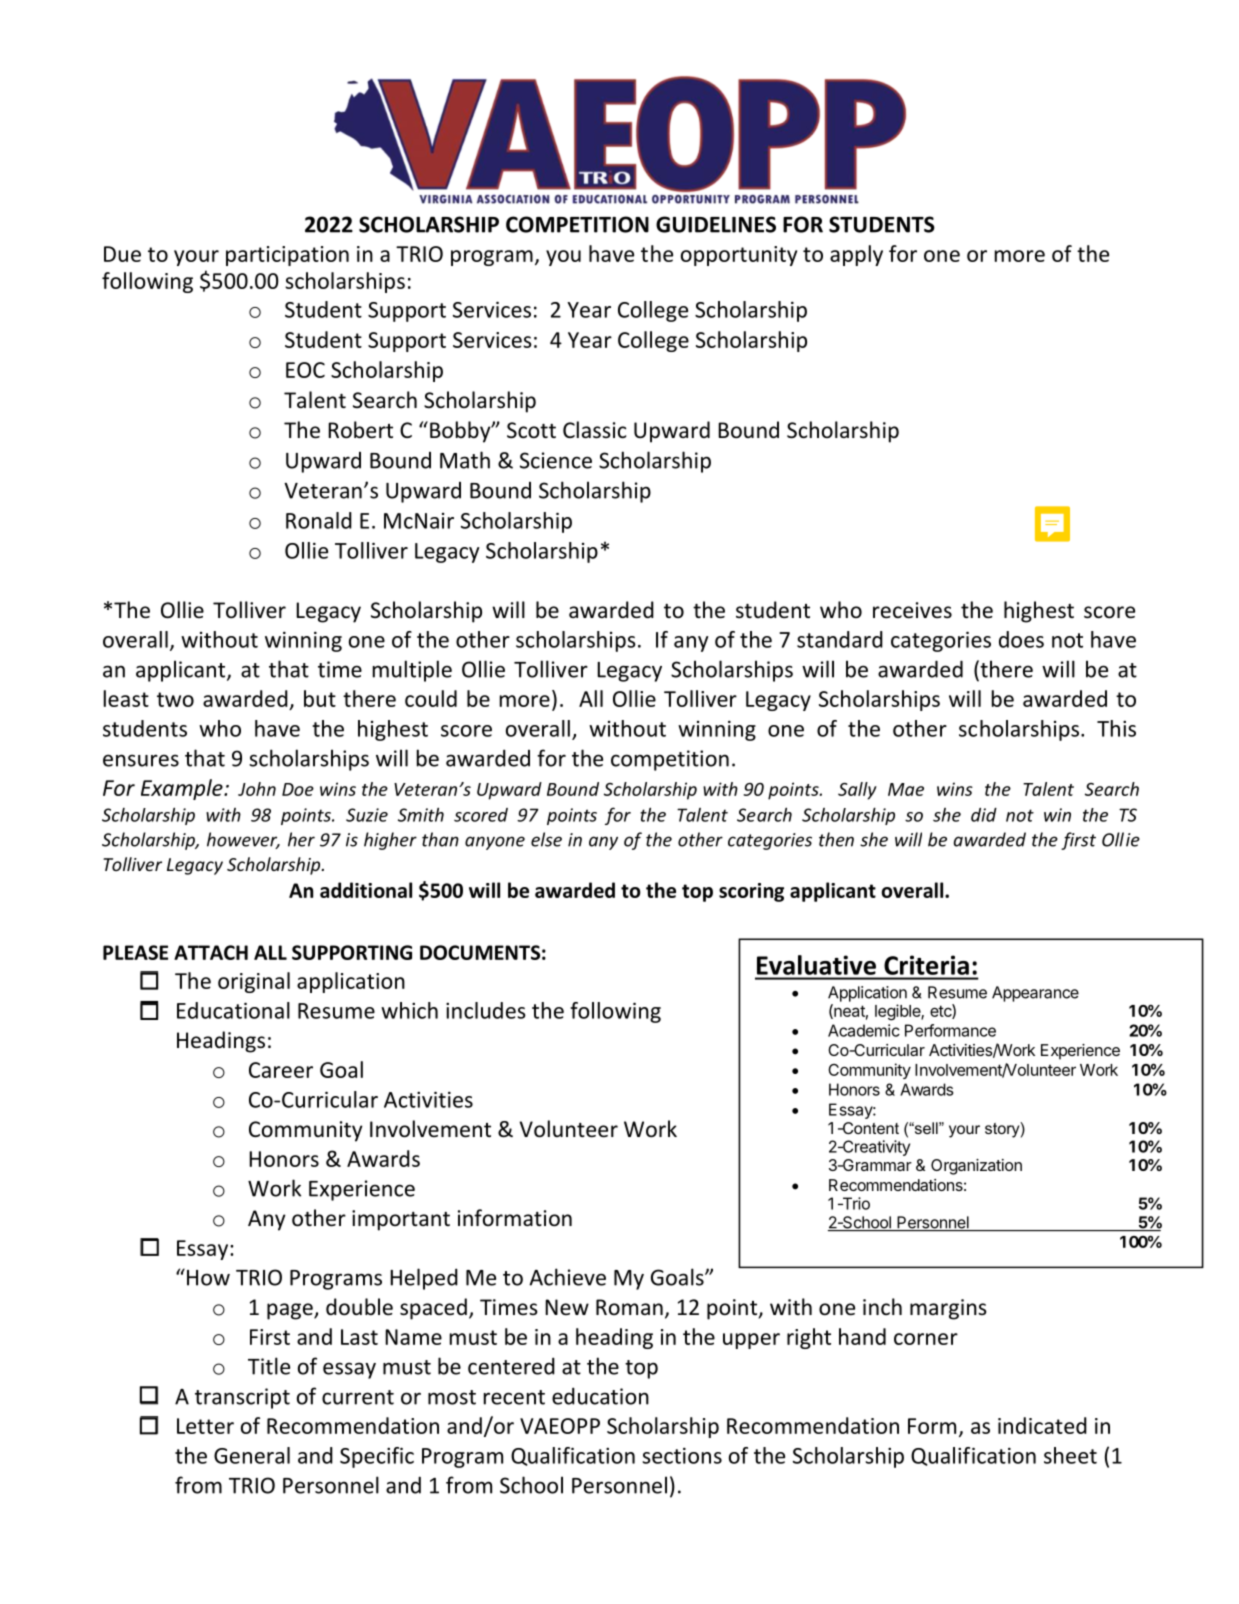  I want to click on GUIDELINES, so click(716, 224).
